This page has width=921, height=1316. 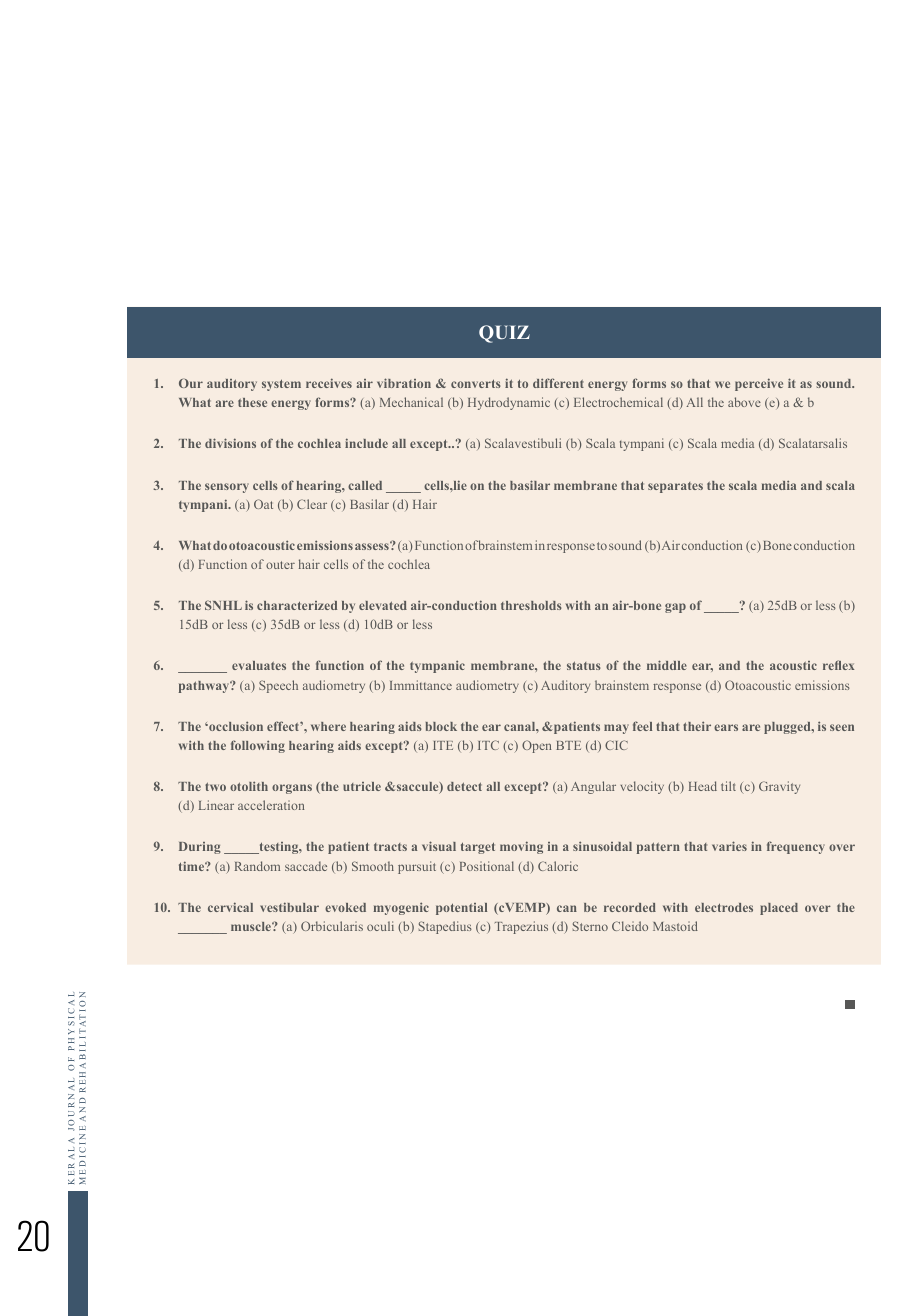 I want to click on thresholds, so click(x=531, y=605).
